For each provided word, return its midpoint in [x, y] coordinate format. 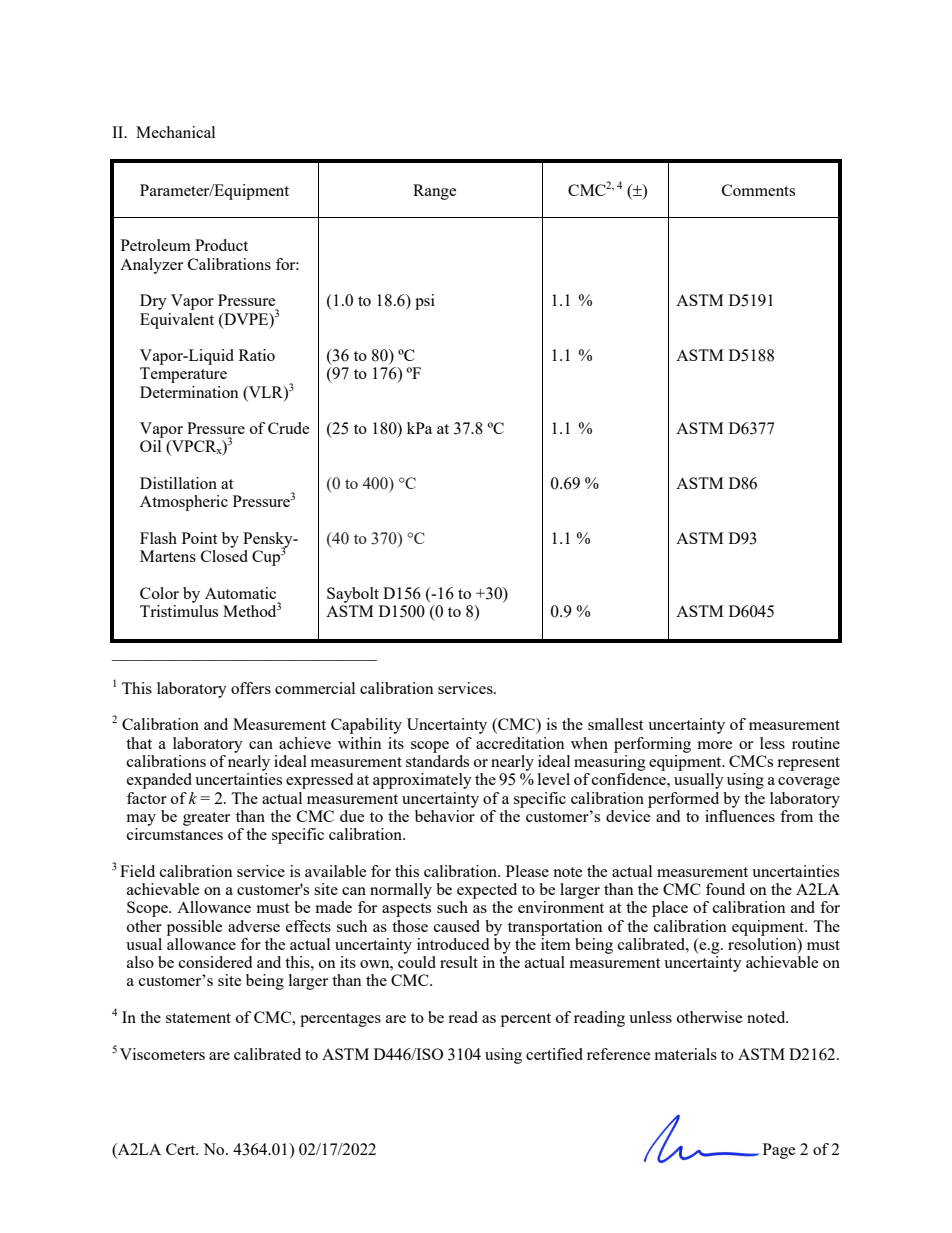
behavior [445, 816]
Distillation [178, 483]
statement [198, 1018]
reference [618, 1054]
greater [206, 819]
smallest [615, 724]
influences [740, 816]
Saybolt [353, 595]
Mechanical [175, 132]
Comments [758, 190]
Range [434, 192]
